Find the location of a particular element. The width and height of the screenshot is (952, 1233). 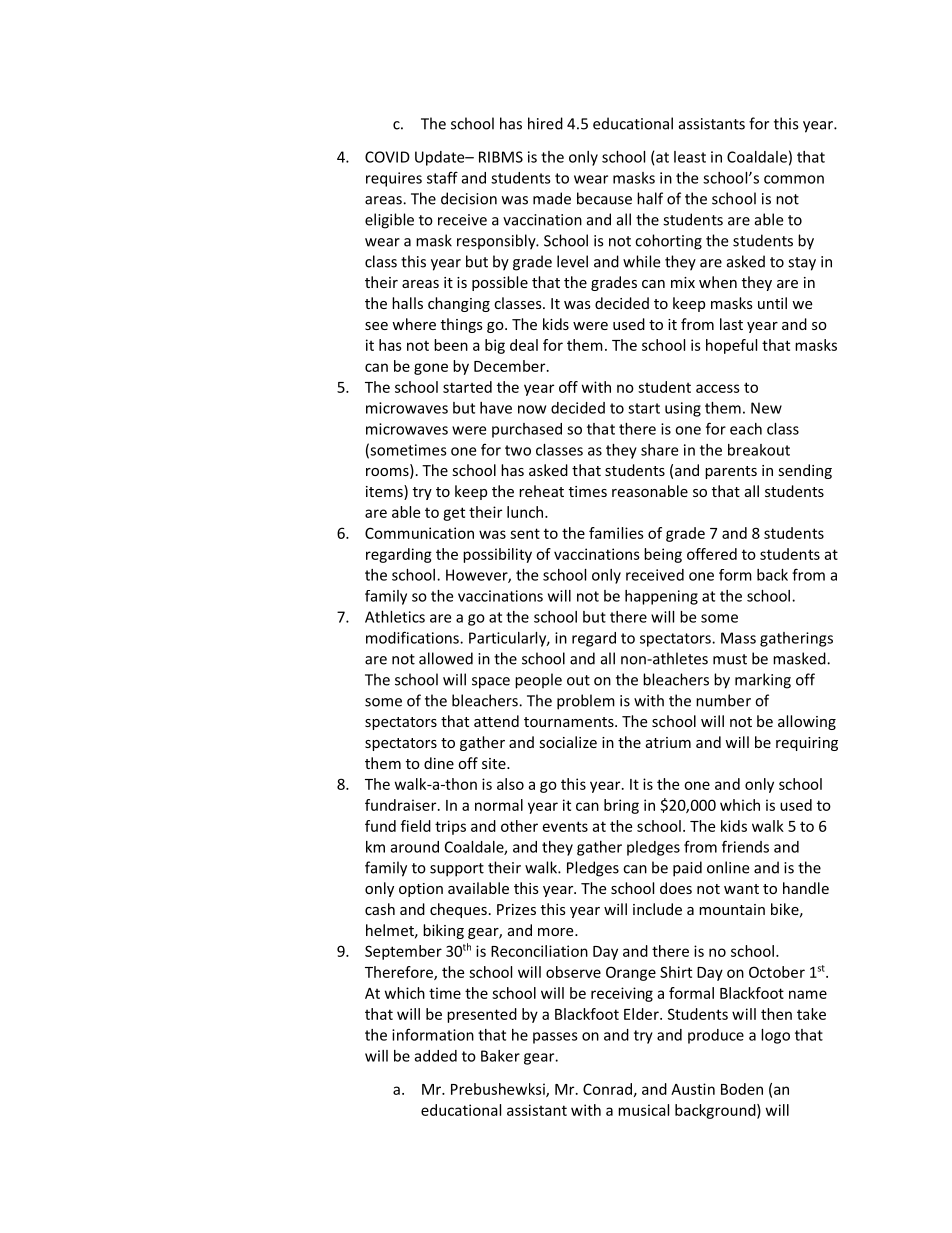

because is located at coordinates (604, 198).
